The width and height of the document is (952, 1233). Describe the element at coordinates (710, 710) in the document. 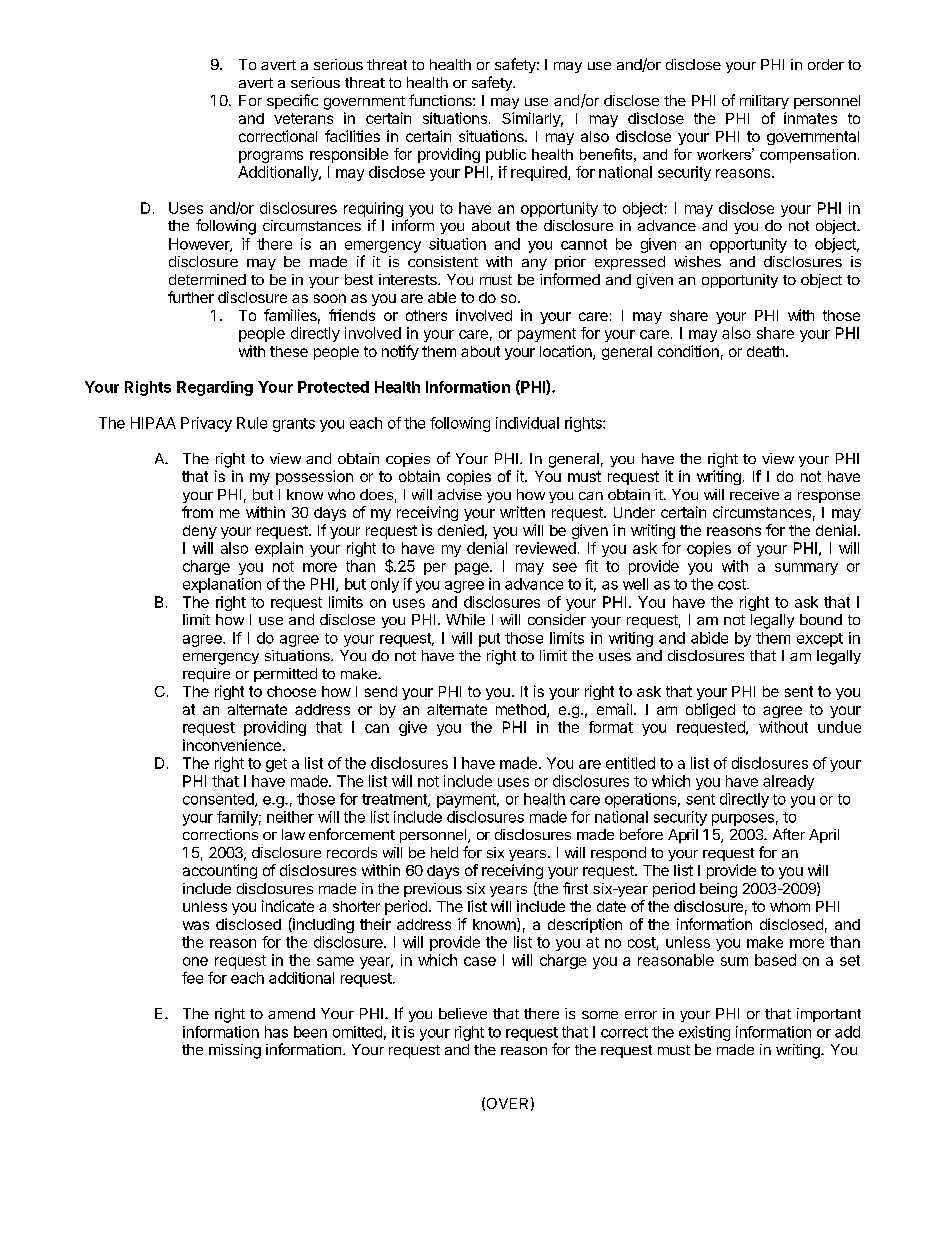

I see `obliged` at that location.
